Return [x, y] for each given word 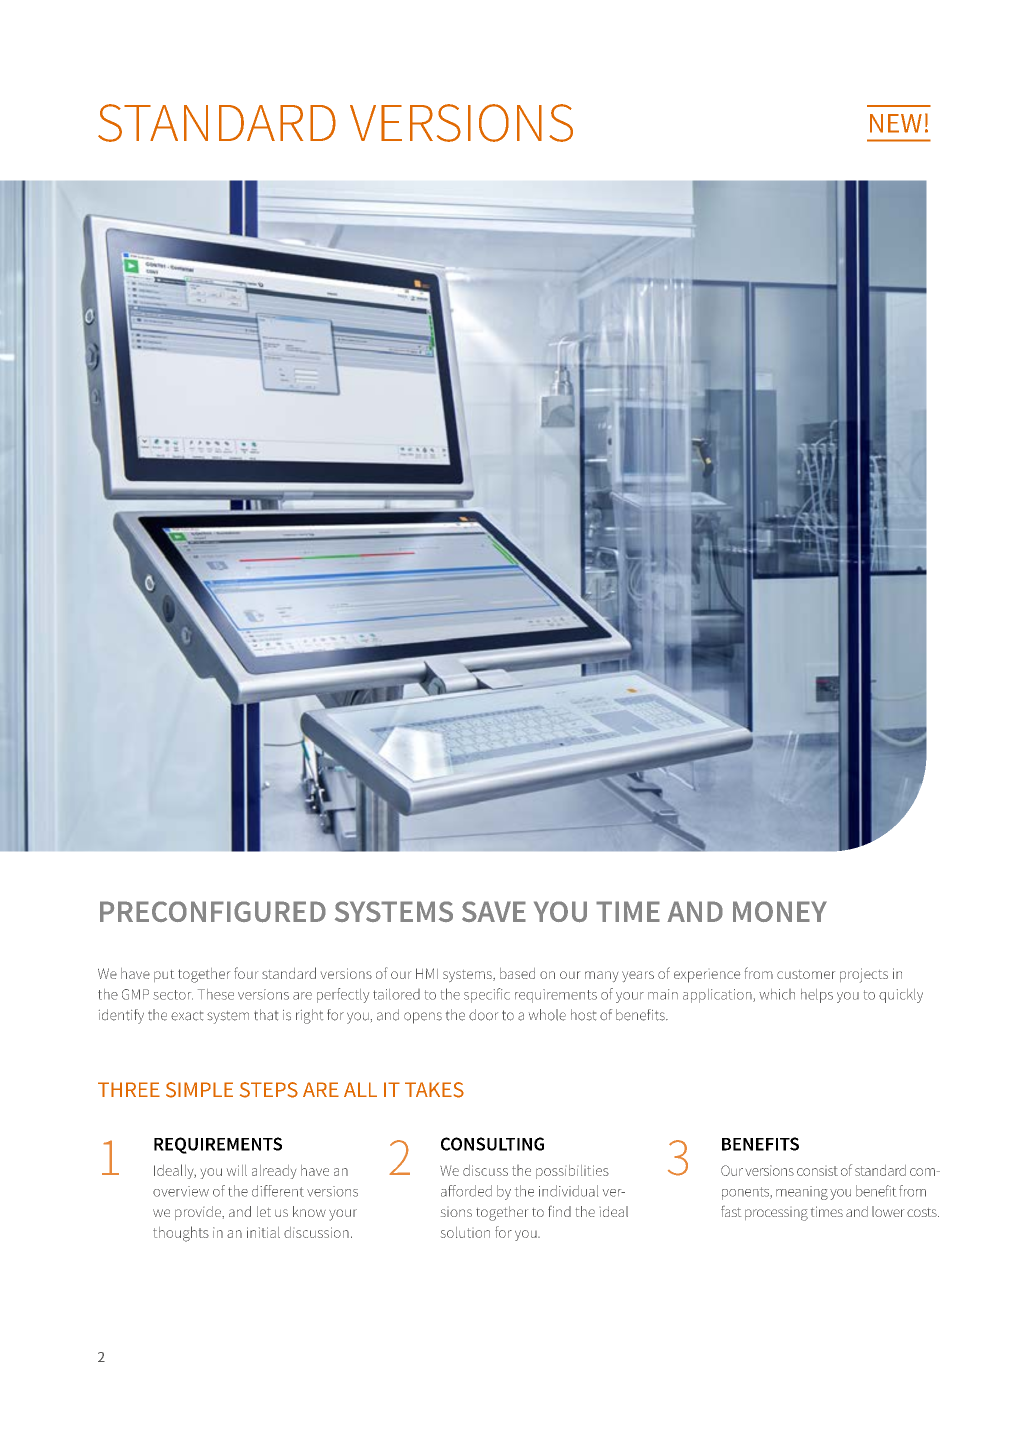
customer [806, 974]
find [559, 1211]
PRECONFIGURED [213, 912]
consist [817, 1171]
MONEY [780, 911]
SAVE [494, 911]
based [517, 973]
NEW [896, 123]
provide [199, 1213]
